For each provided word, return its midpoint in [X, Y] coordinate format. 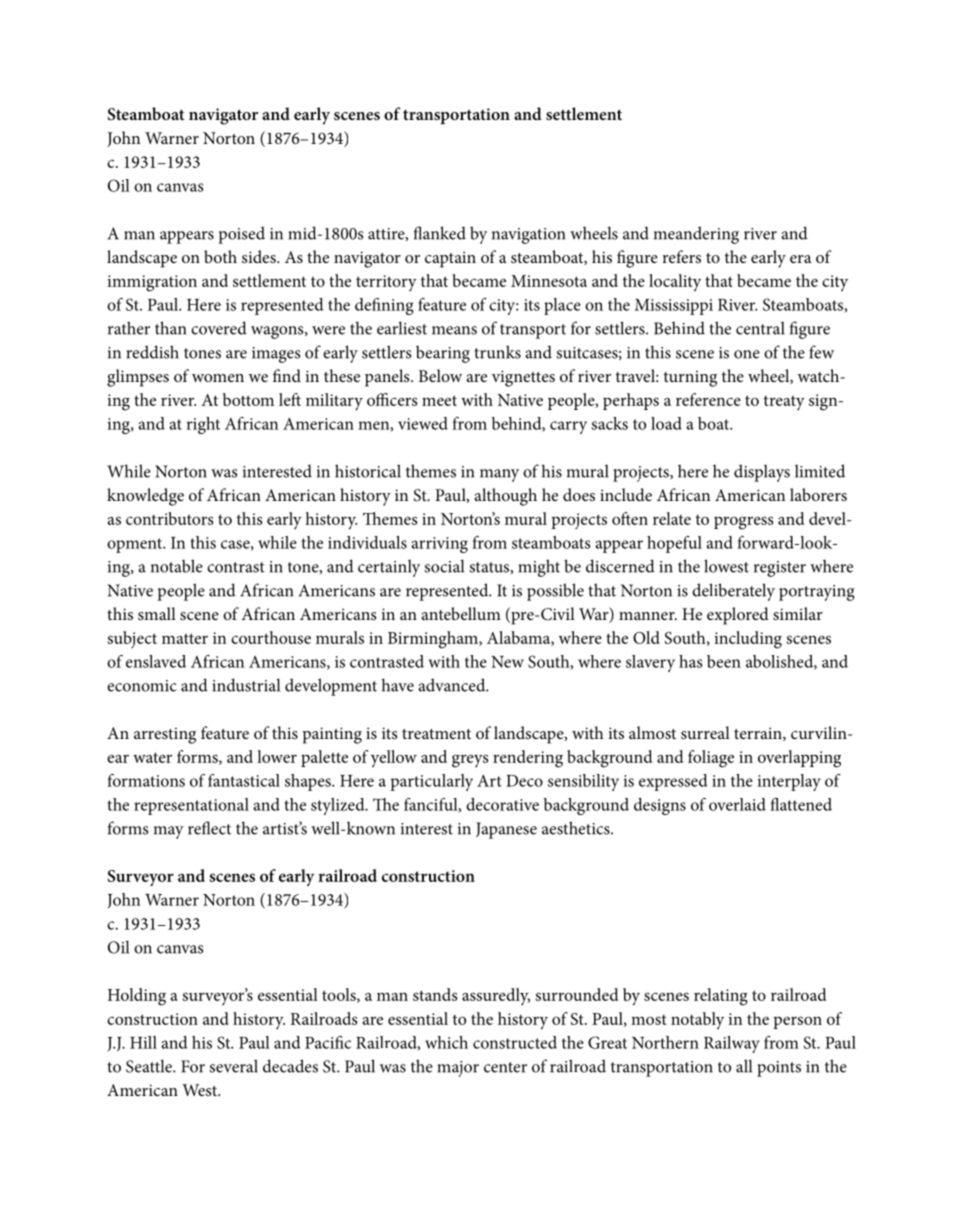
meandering [696, 235]
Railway [732, 1044]
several [233, 1066]
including [748, 640]
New [507, 662]
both [220, 256]
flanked [440, 233]
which [446, 1042]
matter [185, 638]
